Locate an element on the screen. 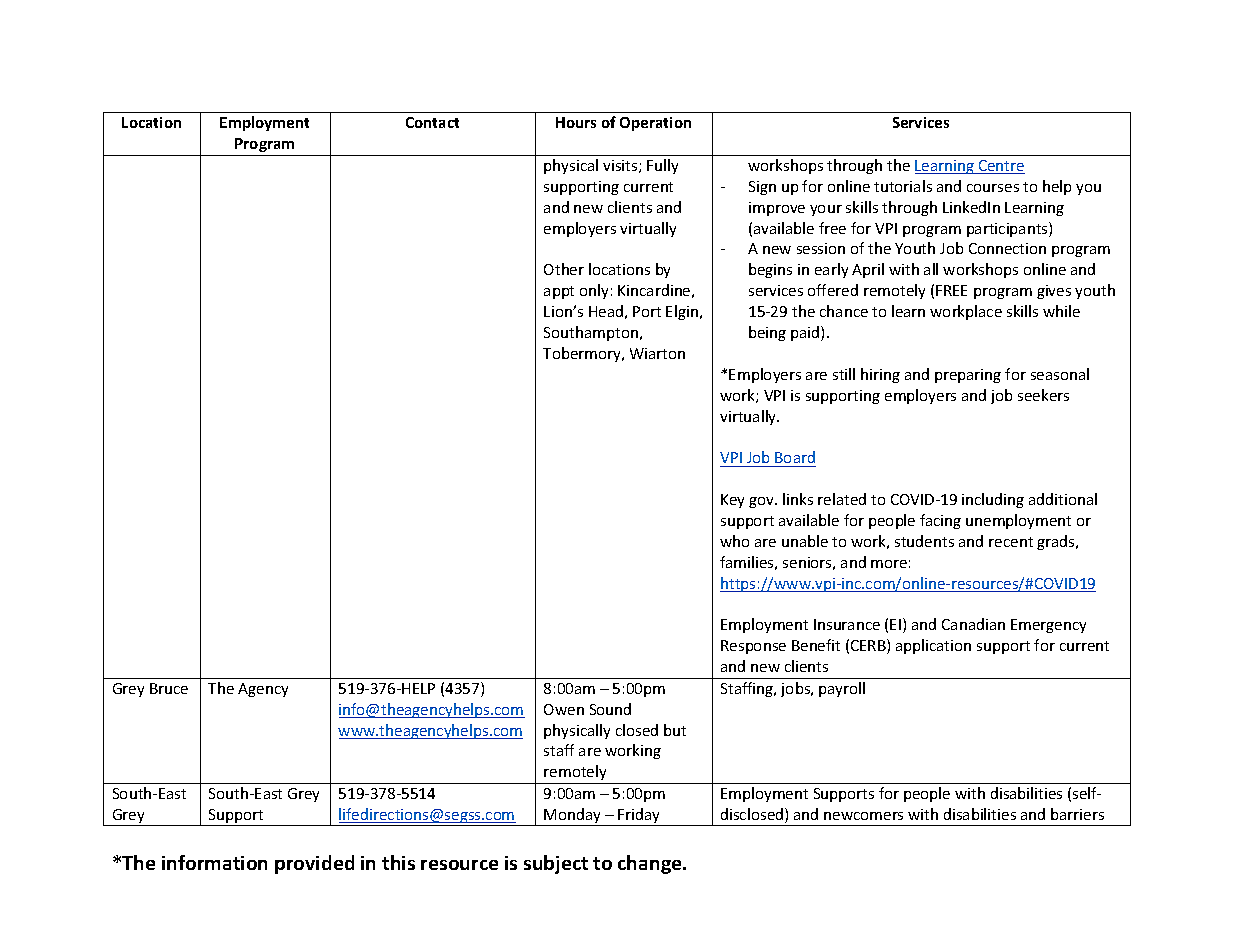 The image size is (1233, 952). gov is located at coordinates (762, 502).
